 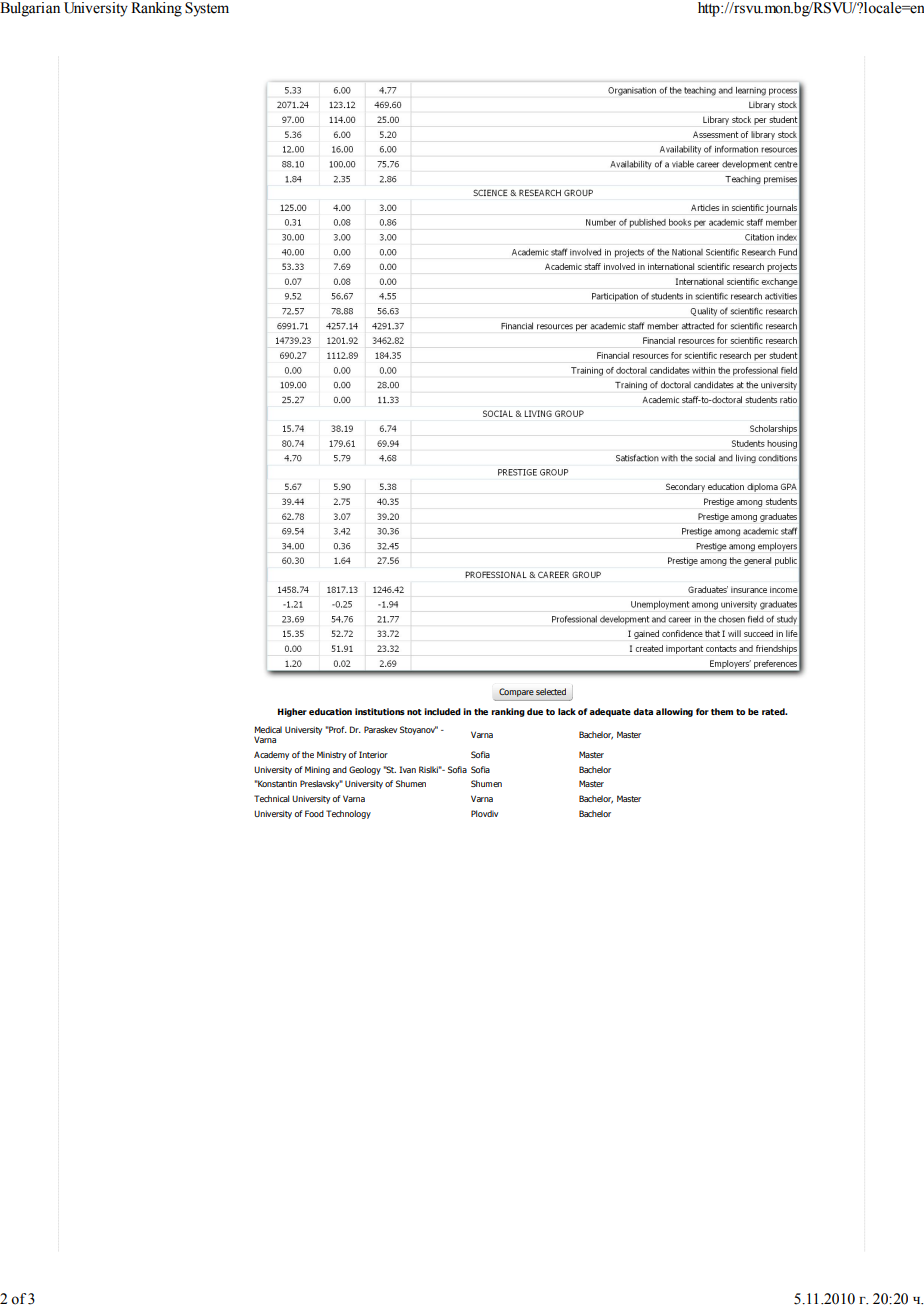 What do you see at coordinates (365, 770) in the image?
I see `Geology` at bounding box center [365, 770].
